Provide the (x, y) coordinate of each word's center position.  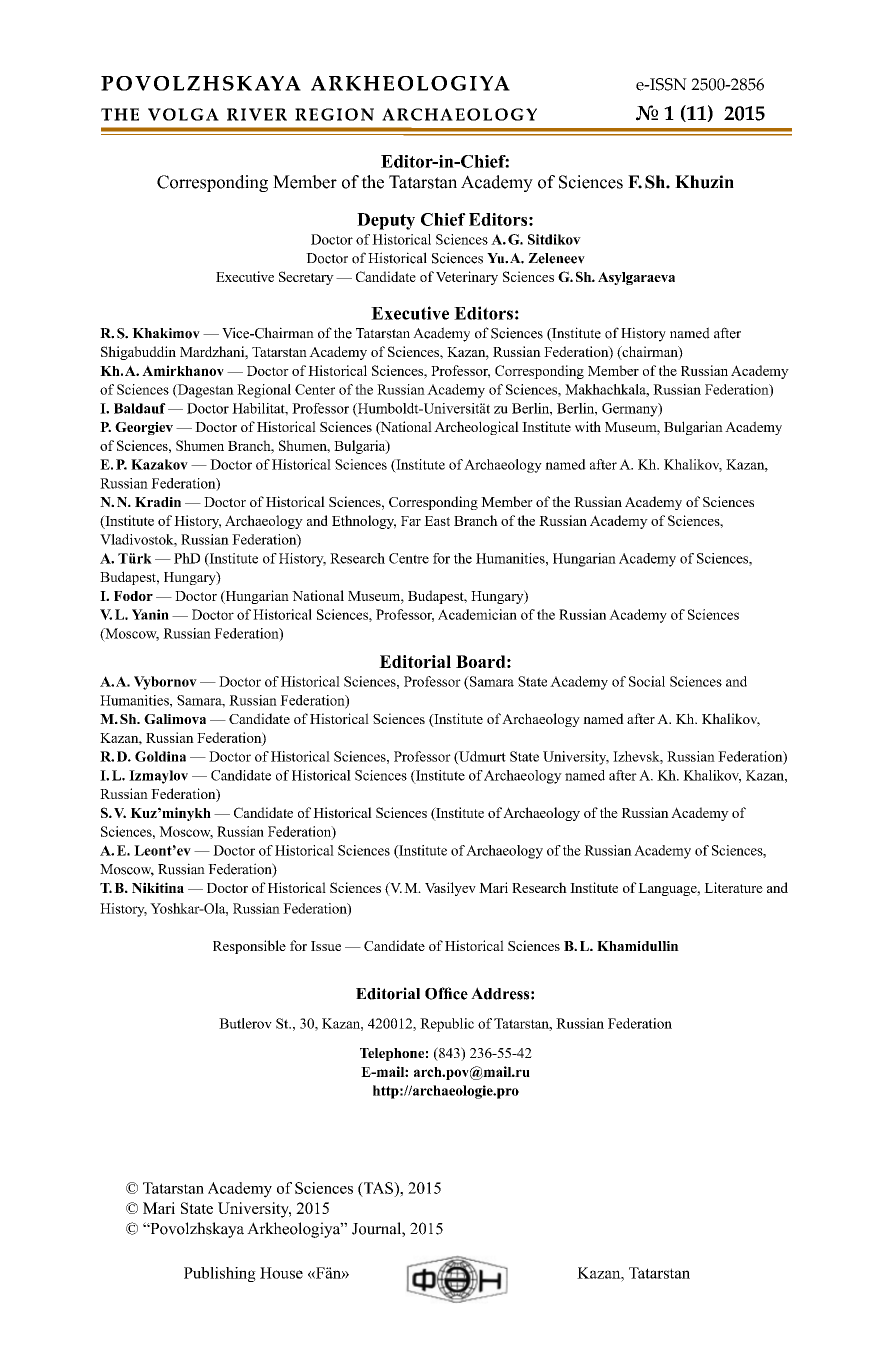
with (588, 426)
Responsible (249, 947)
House (281, 1273)
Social (647, 681)
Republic (447, 1025)
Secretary (306, 278)
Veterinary (467, 278)
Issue (326, 946)
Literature (733, 887)
